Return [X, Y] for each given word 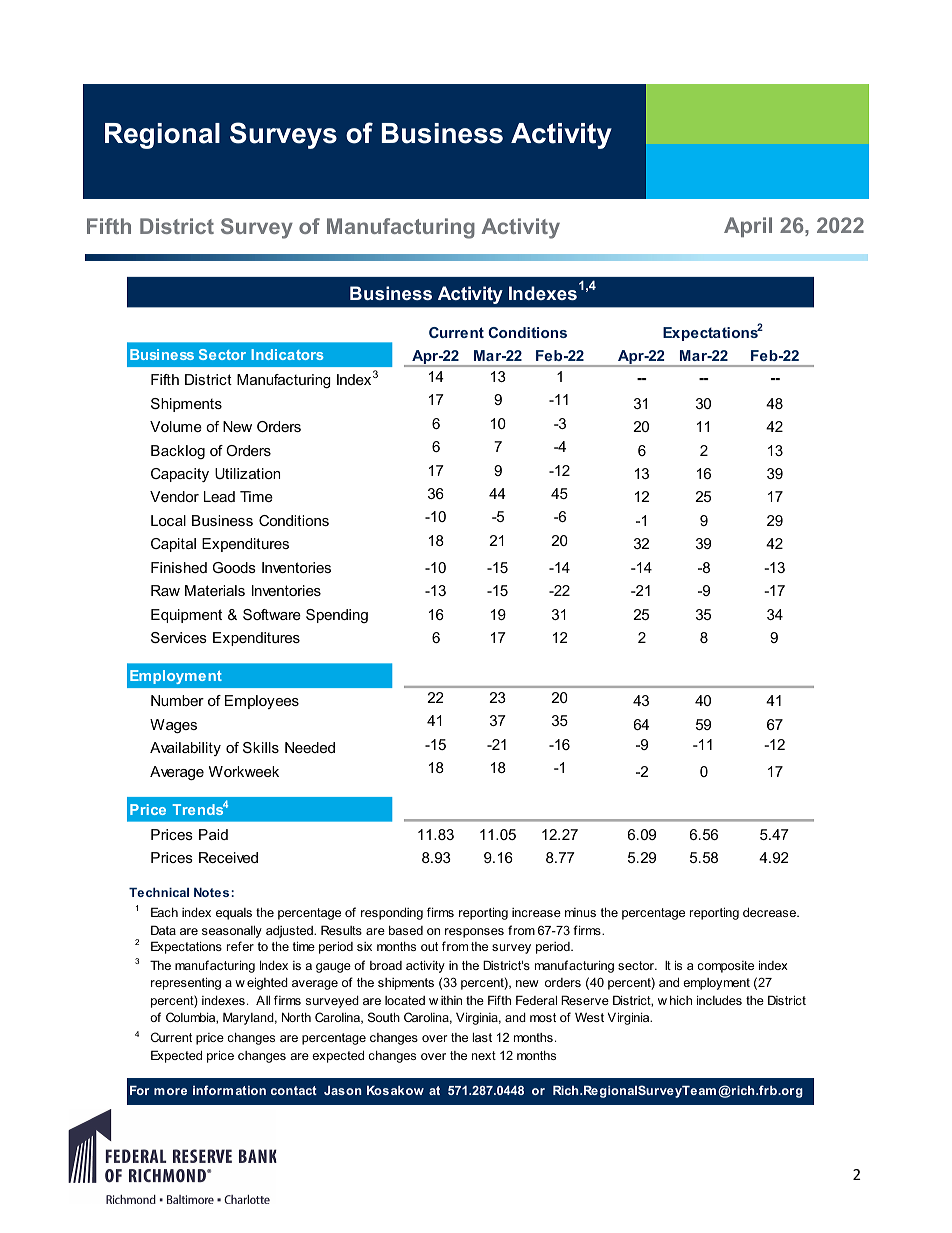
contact [294, 1090]
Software [272, 614]
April [748, 227]
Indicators [287, 354]
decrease [771, 912]
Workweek [244, 771]
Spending [337, 616]
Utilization [247, 473]
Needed [310, 747]
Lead [219, 496]
